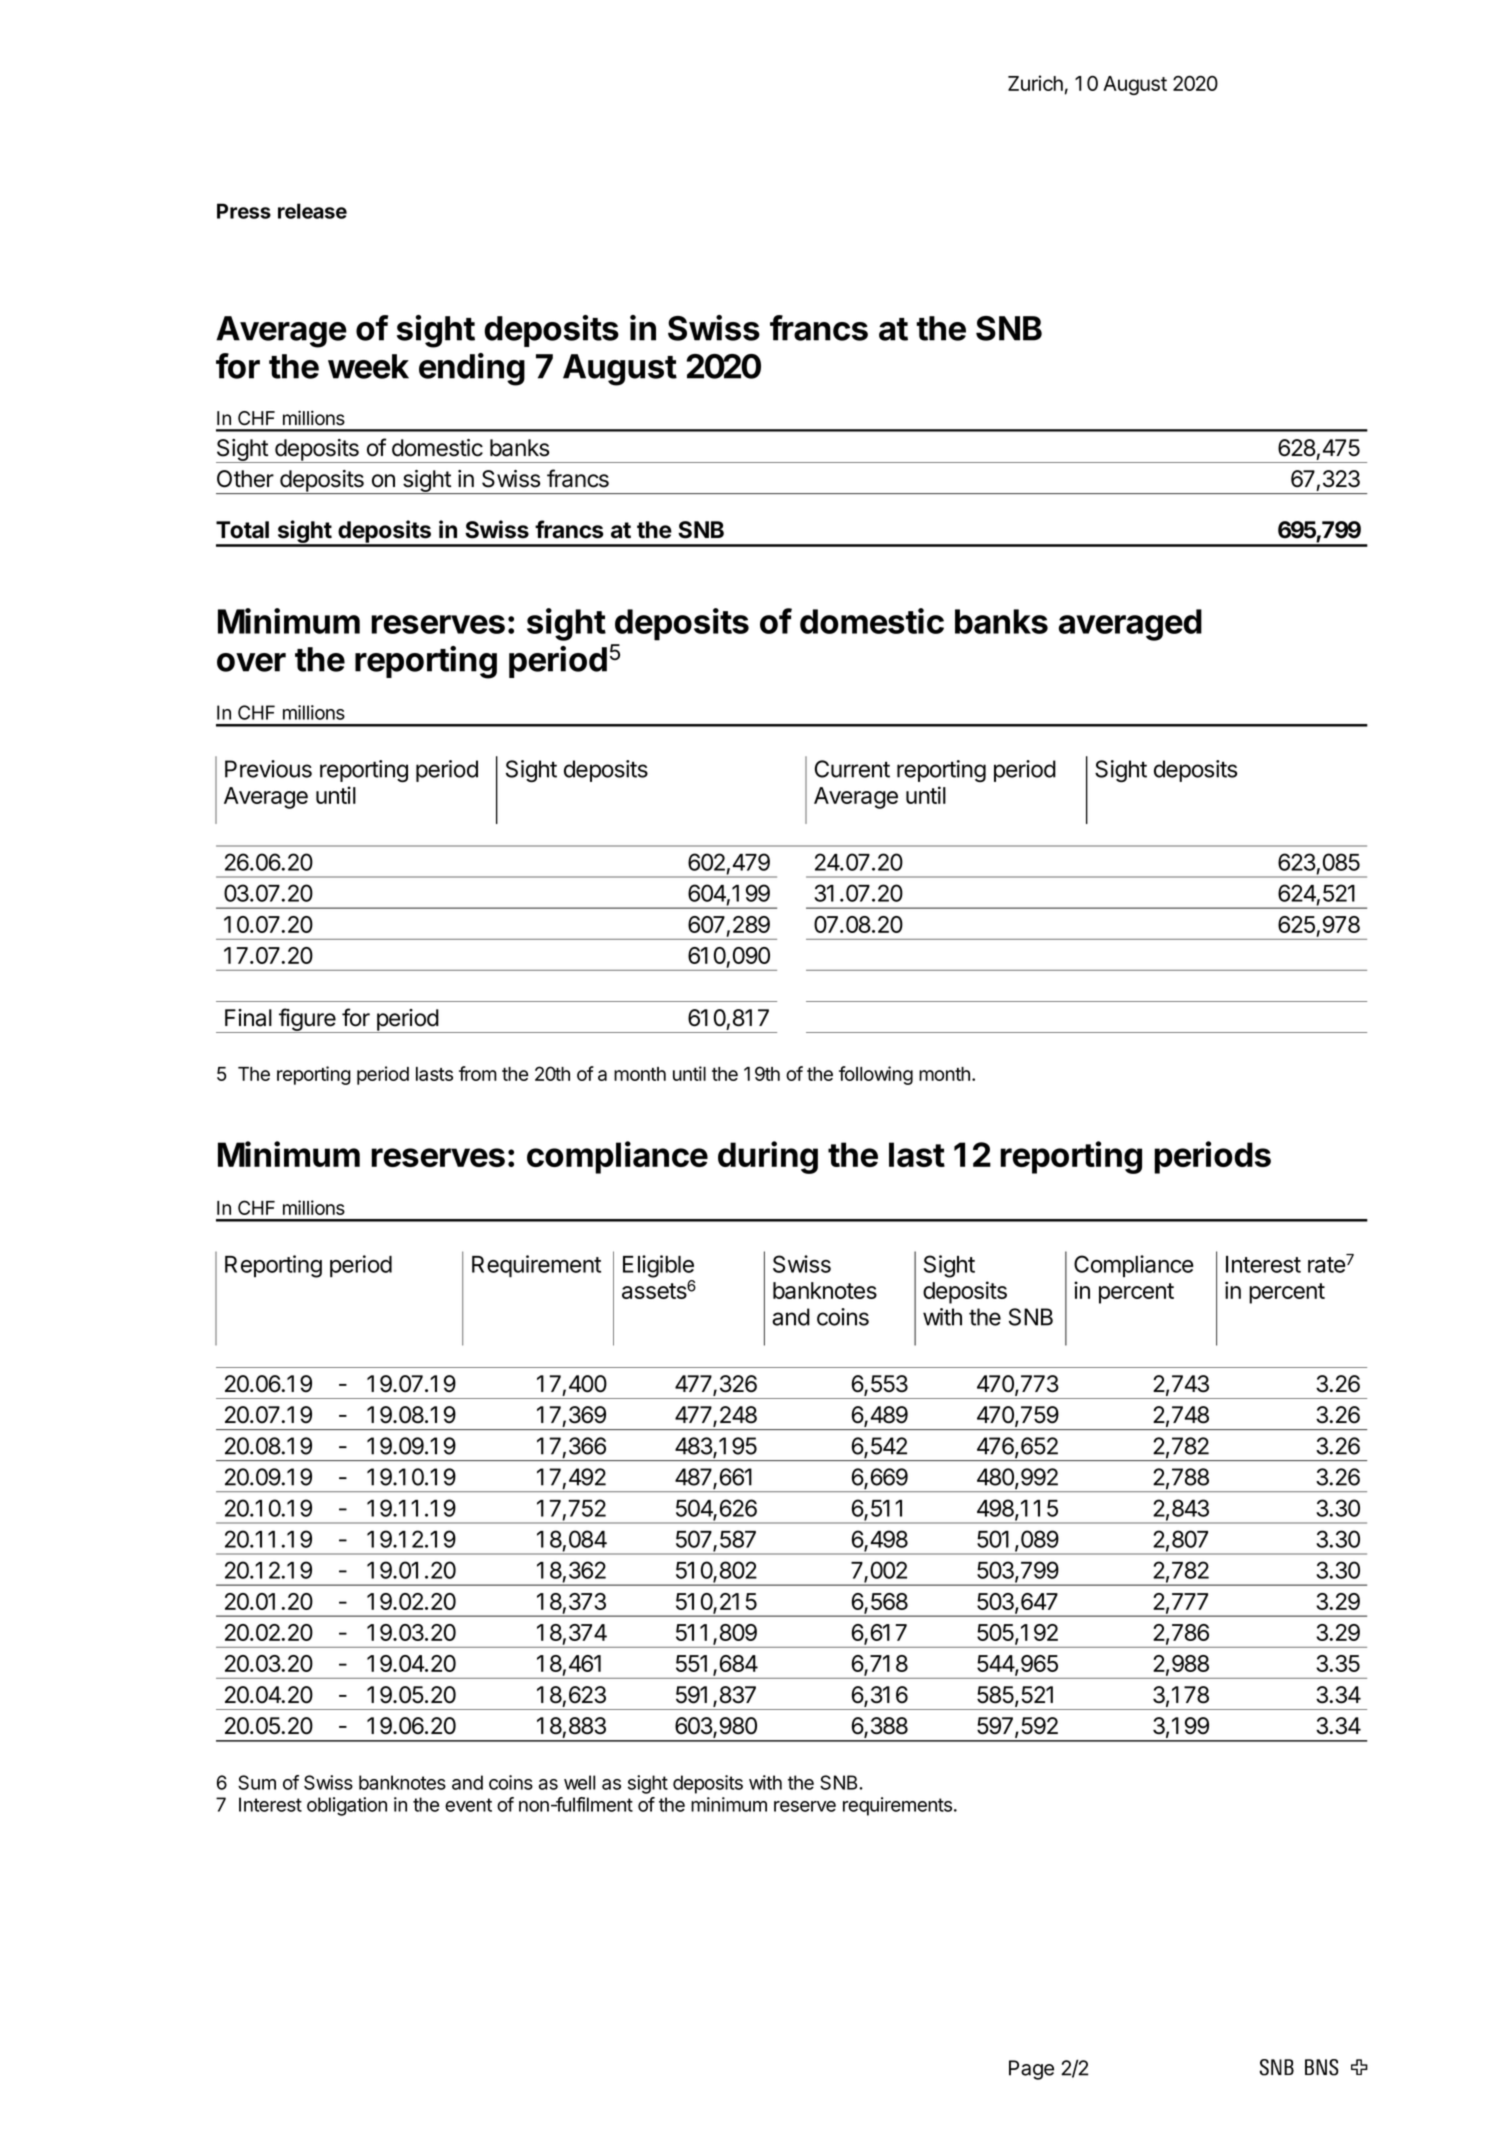  Describe the element at coordinates (768, 1157) in the screenshot. I see `during` at that location.
